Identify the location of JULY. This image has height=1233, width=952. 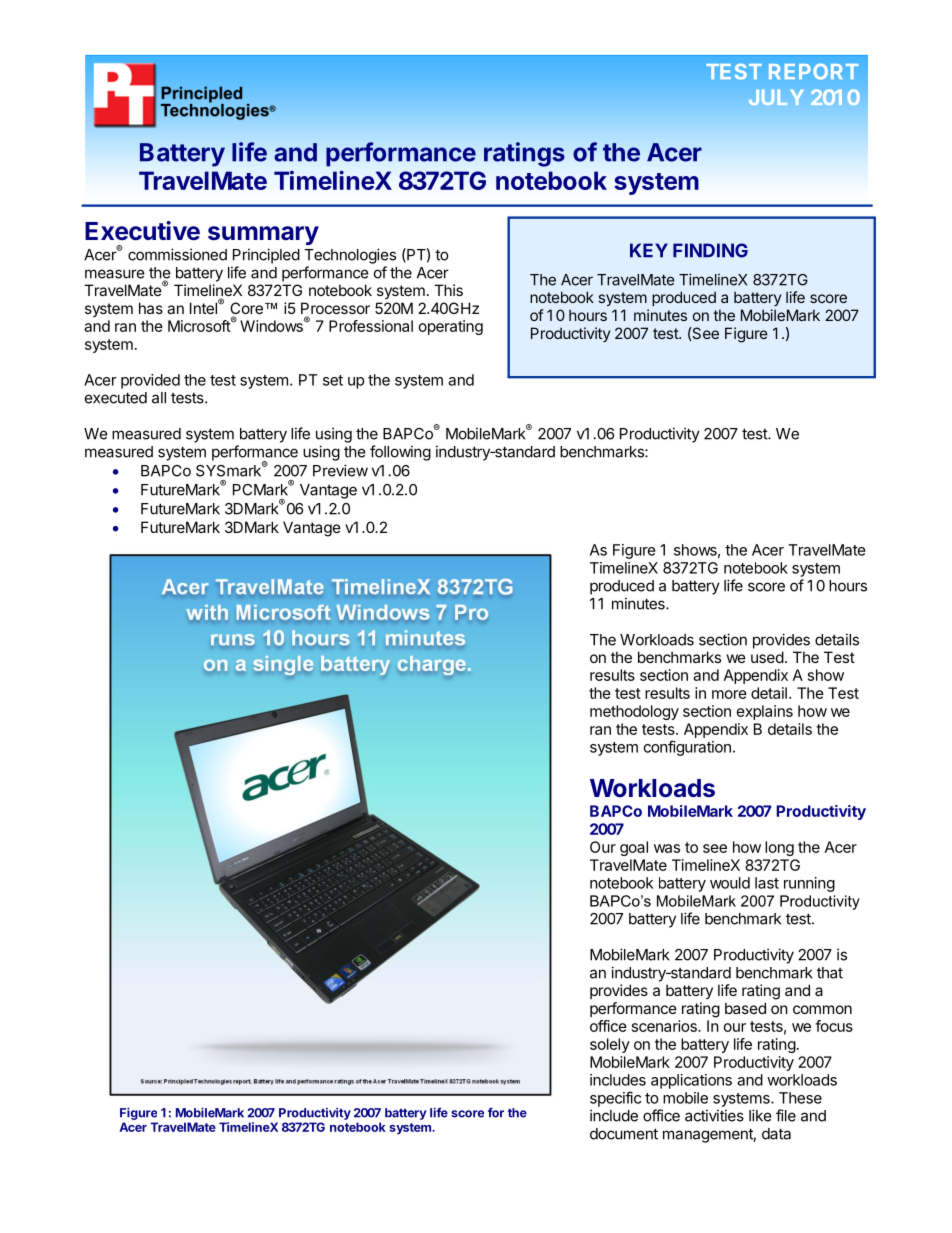
(776, 97).
